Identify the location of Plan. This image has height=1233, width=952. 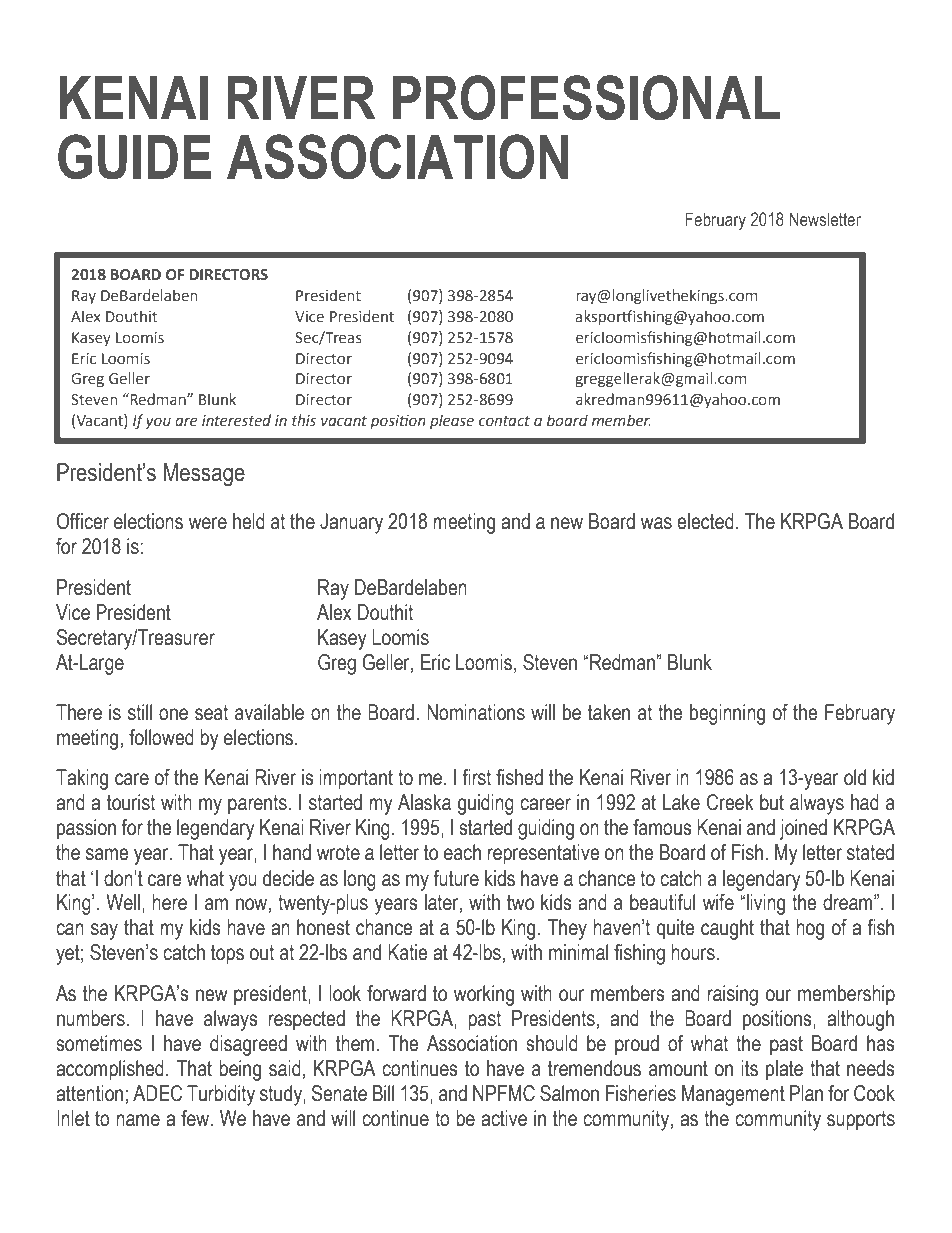
(806, 1093).
